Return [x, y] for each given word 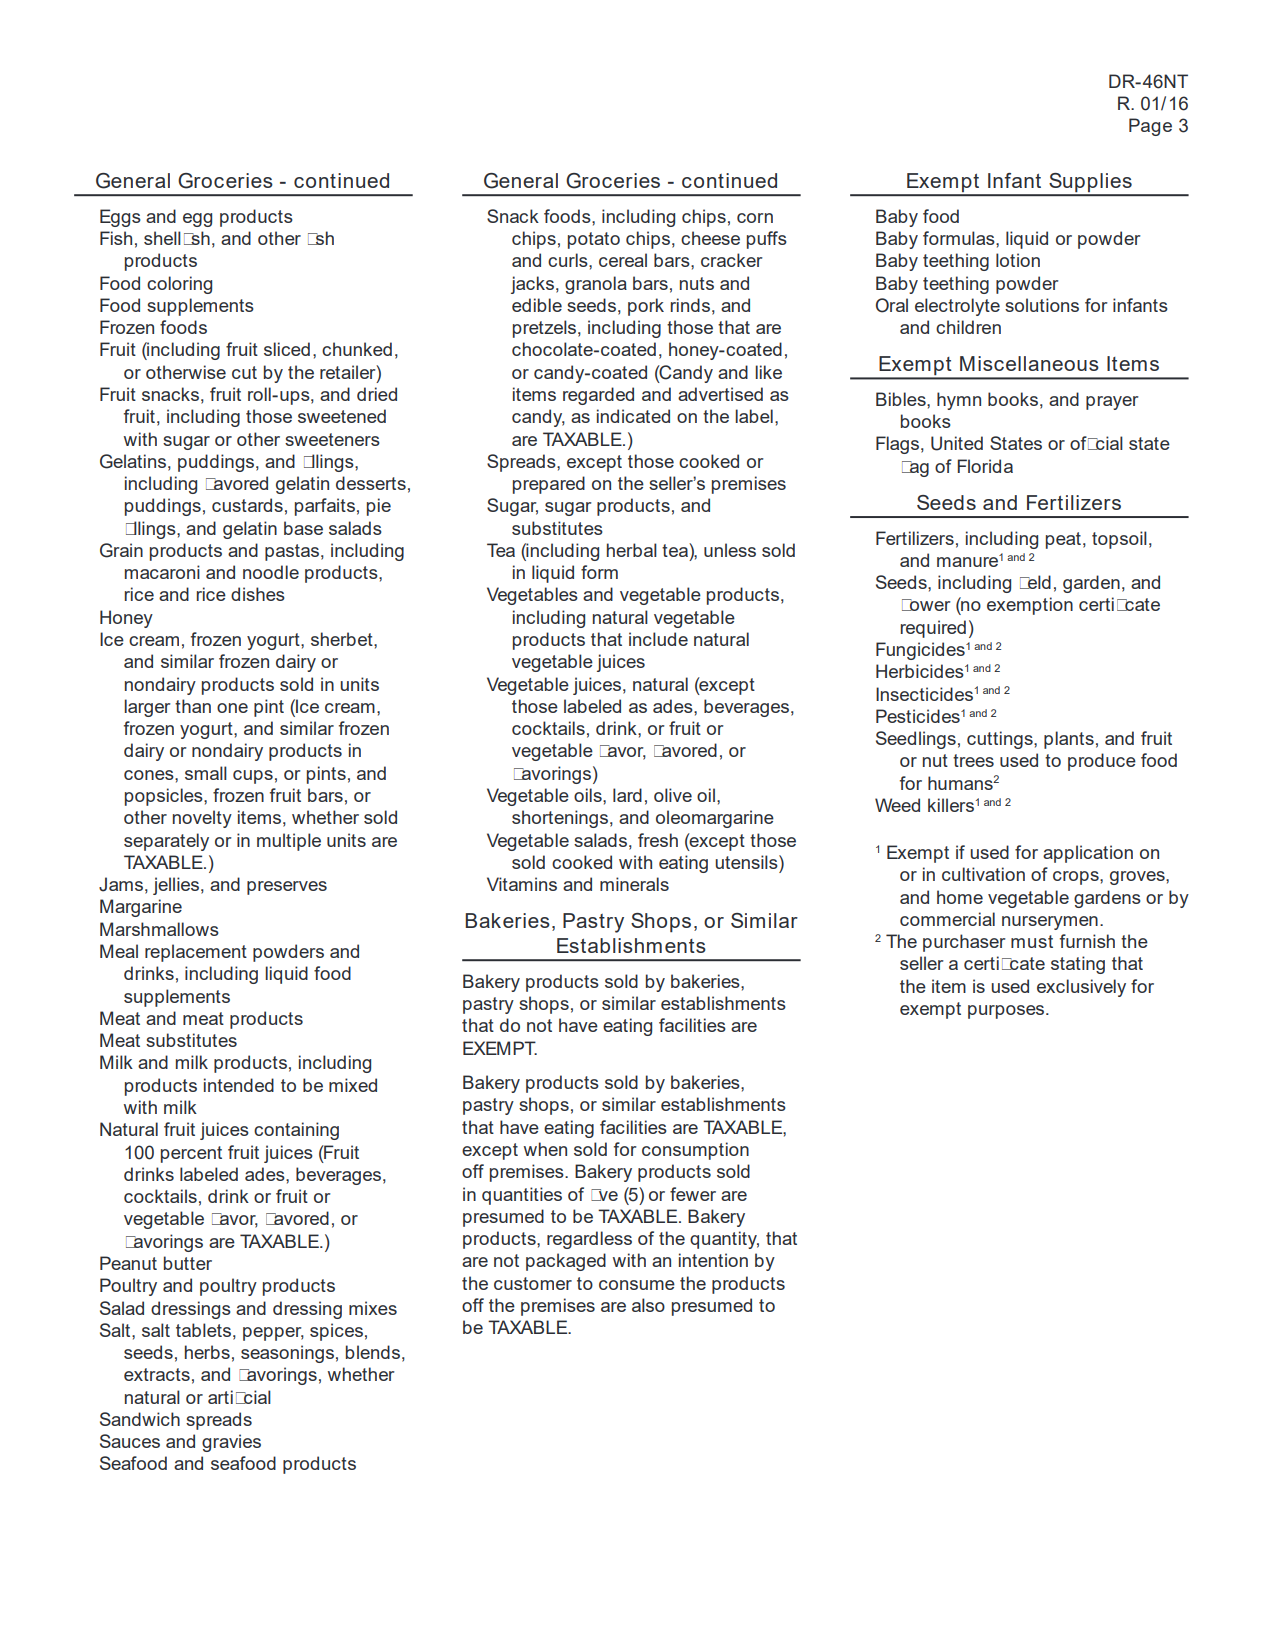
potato [594, 240]
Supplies [1090, 184]
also [648, 1305]
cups [253, 777]
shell [162, 238]
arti [220, 1397]
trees [973, 760]
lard [627, 795]
